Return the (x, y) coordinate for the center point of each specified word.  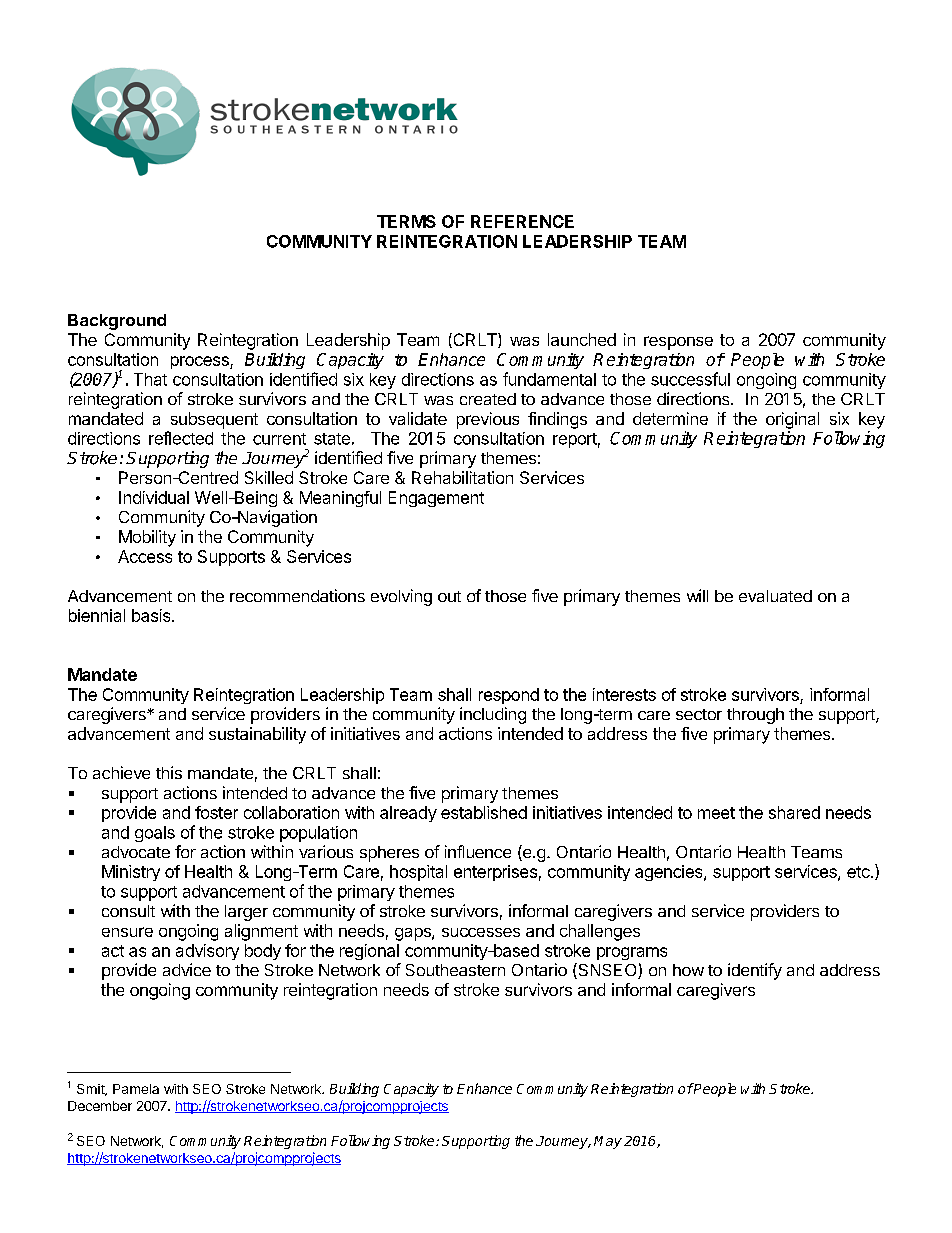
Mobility (147, 538)
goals (155, 834)
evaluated (775, 596)
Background (117, 322)
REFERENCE (522, 221)
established (484, 812)
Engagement (436, 499)
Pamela (136, 1089)
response (678, 343)
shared (794, 812)
